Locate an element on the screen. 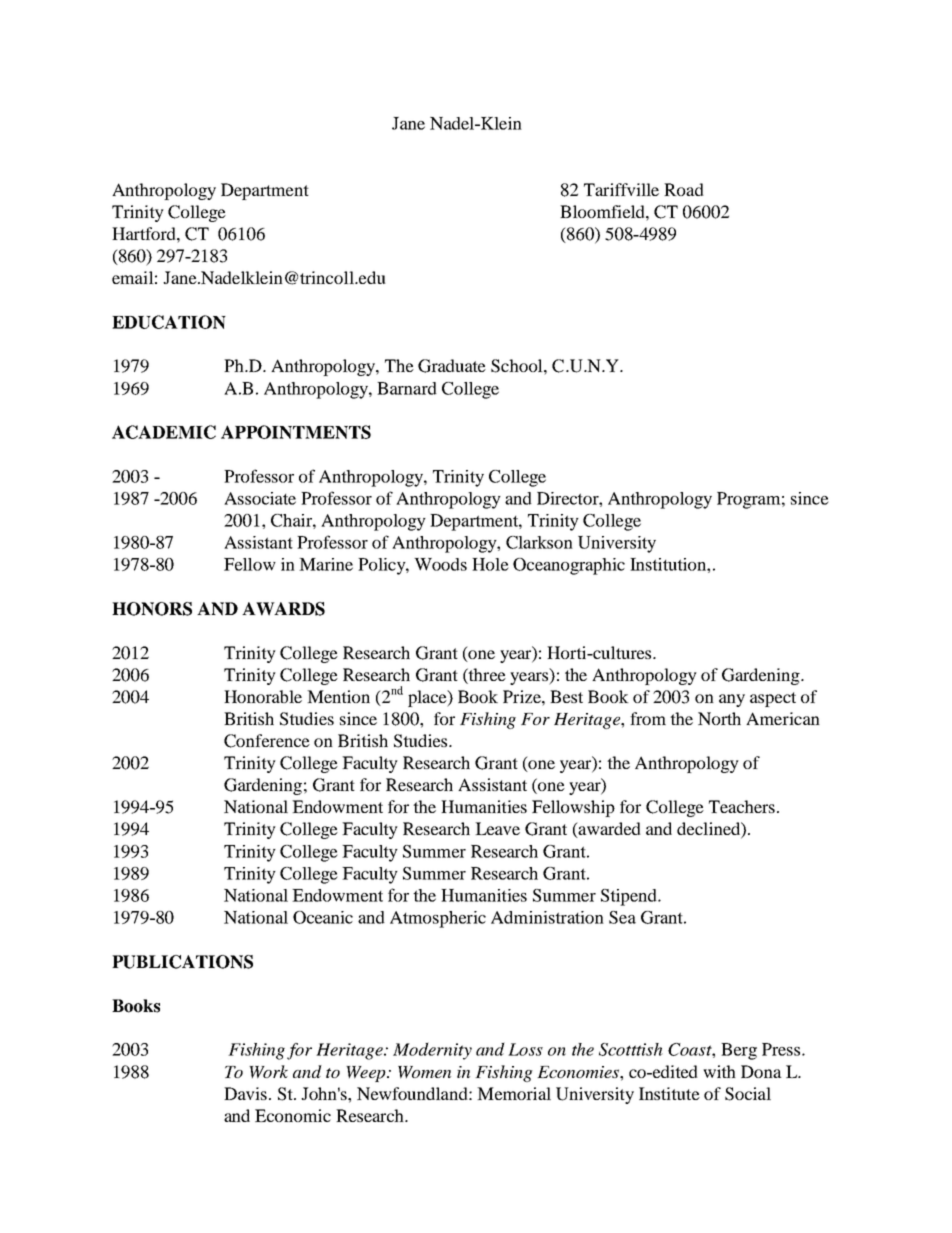 The image size is (952, 1233). Davis is located at coordinates (245, 1093).
